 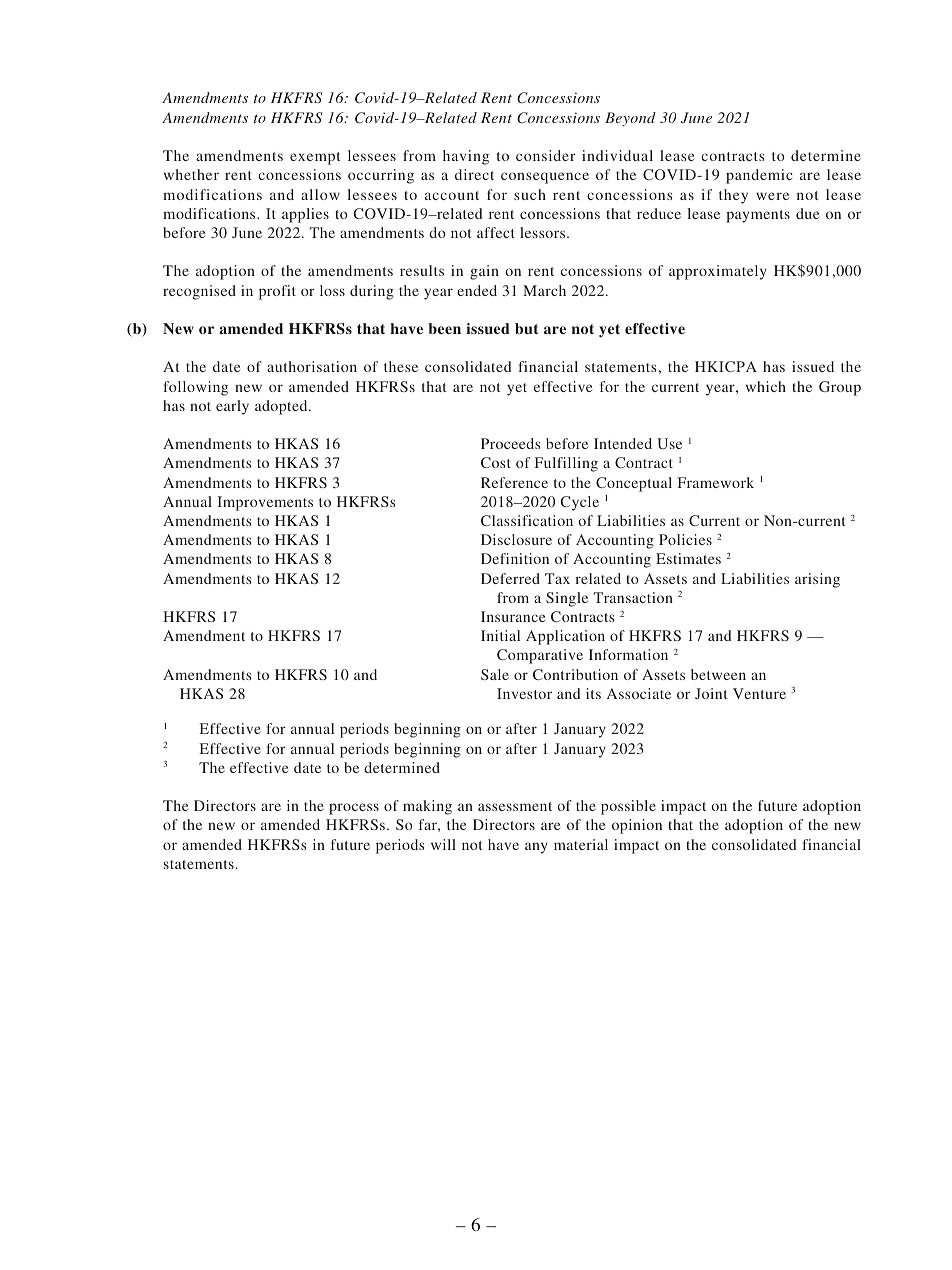 What do you see at coordinates (546, 155) in the document?
I see `consider` at bounding box center [546, 155].
